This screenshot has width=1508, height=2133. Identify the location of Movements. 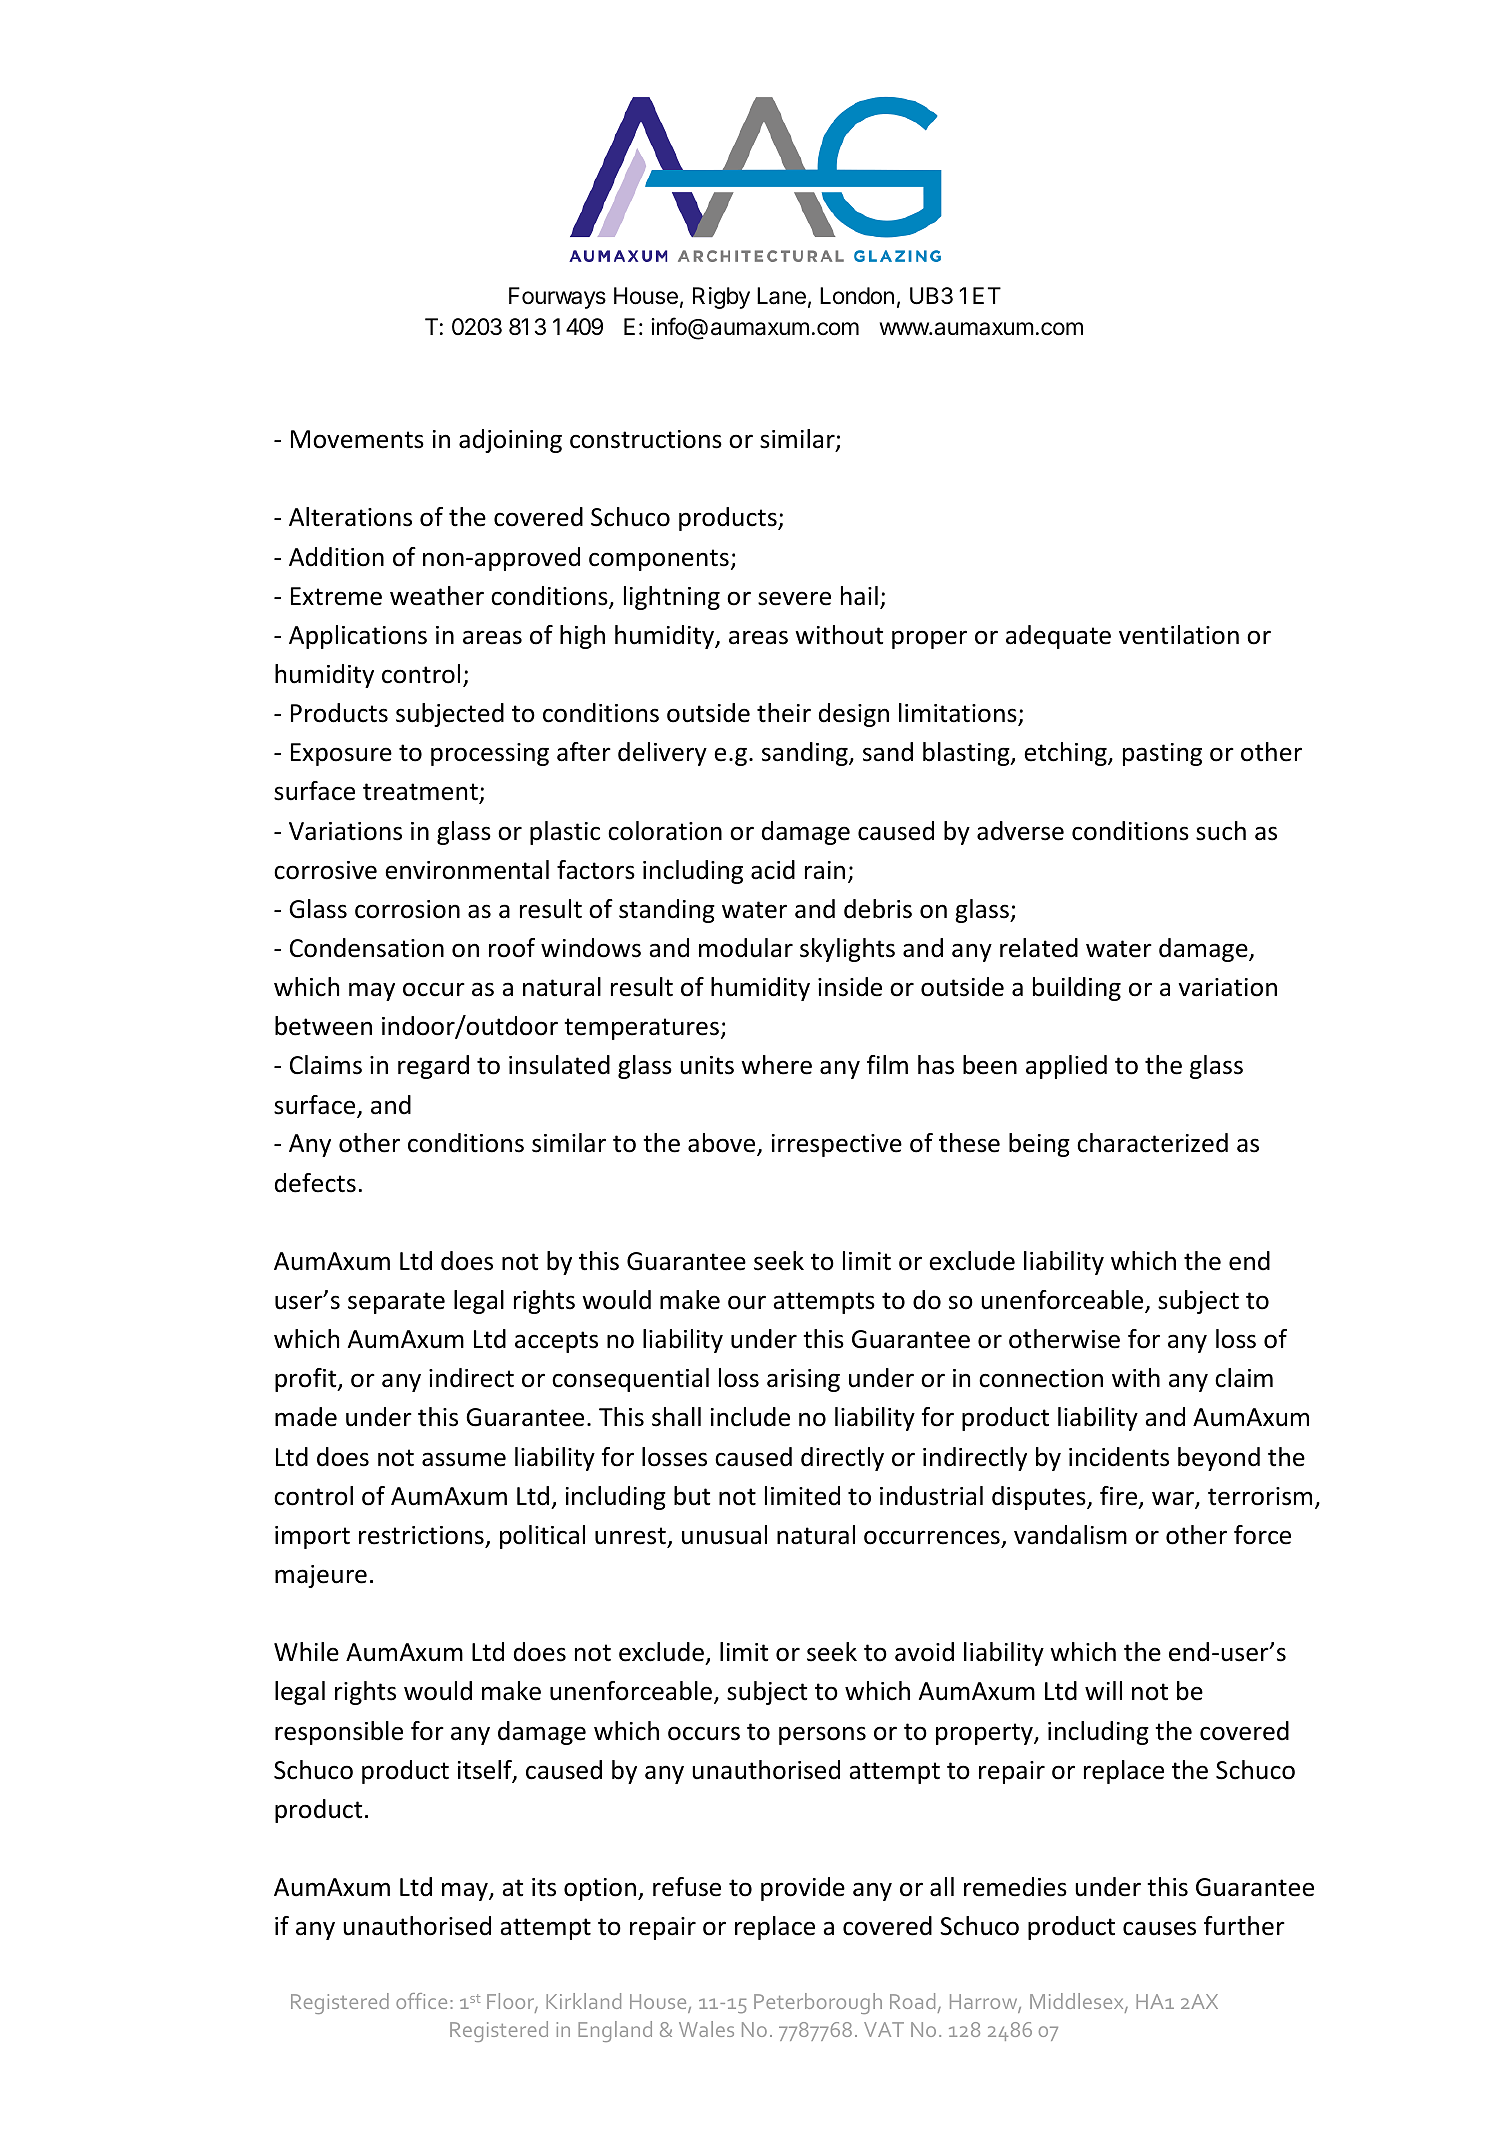
(357, 439).
